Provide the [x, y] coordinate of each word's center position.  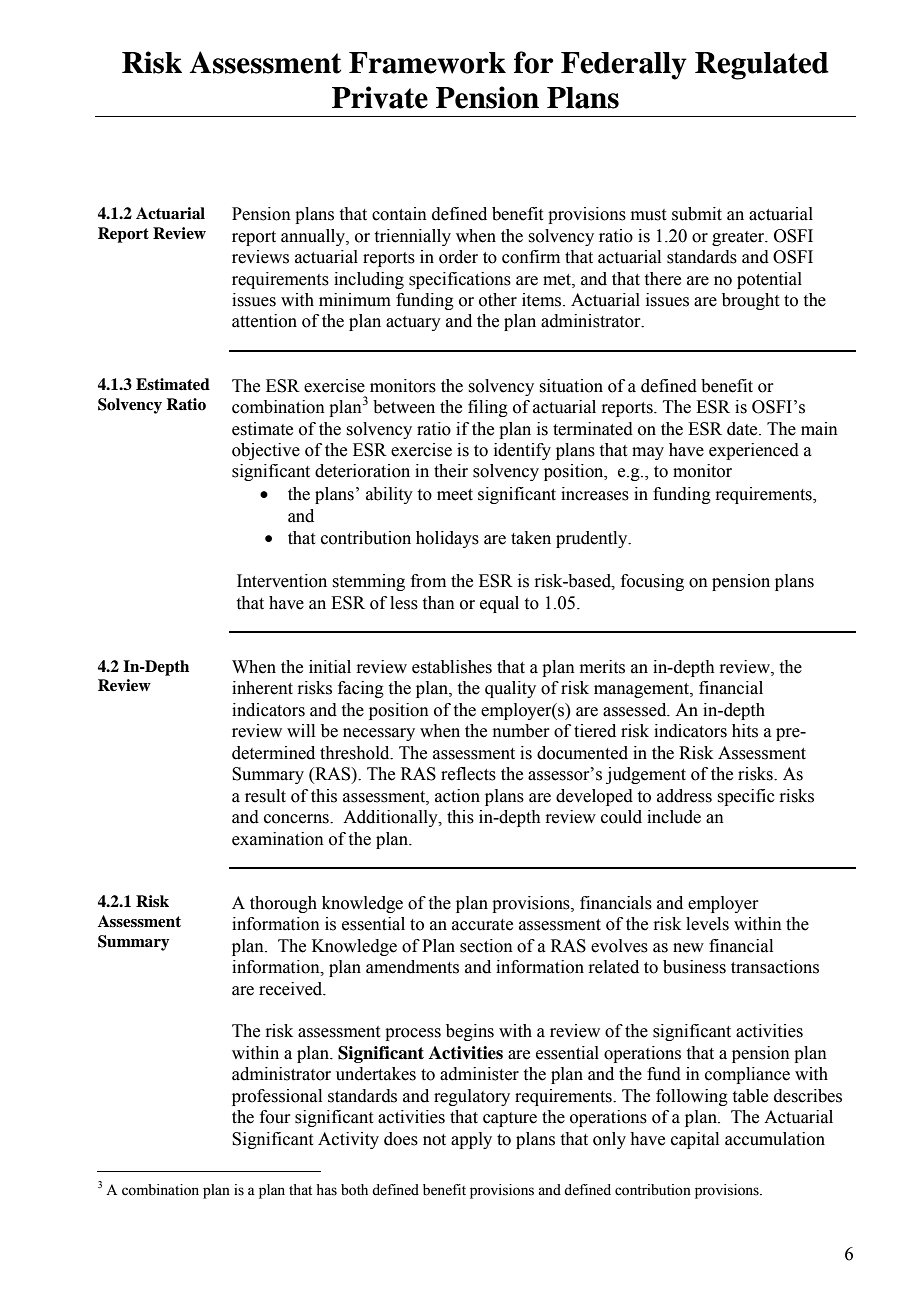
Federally [624, 66]
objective [266, 451]
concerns [297, 819]
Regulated [762, 66]
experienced [754, 451]
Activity [348, 1140]
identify [522, 451]
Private [380, 97]
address [684, 796]
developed [594, 797]
